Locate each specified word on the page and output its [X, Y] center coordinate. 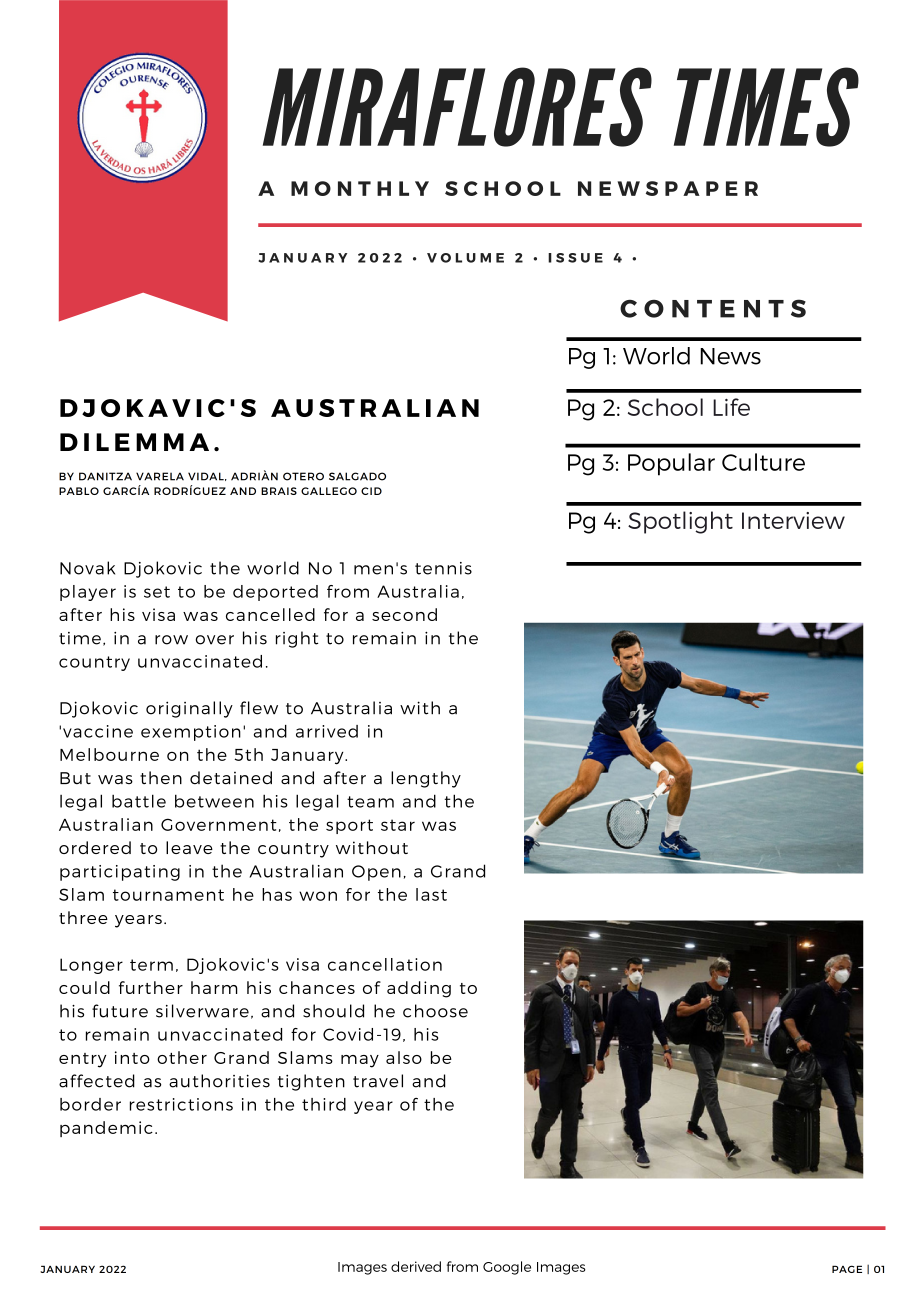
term [151, 965]
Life [731, 407]
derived [416, 1266]
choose [435, 1011]
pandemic [106, 1129]
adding [419, 989]
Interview [793, 520]
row [171, 640]
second [404, 614]
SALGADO [357, 476]
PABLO [79, 491]
